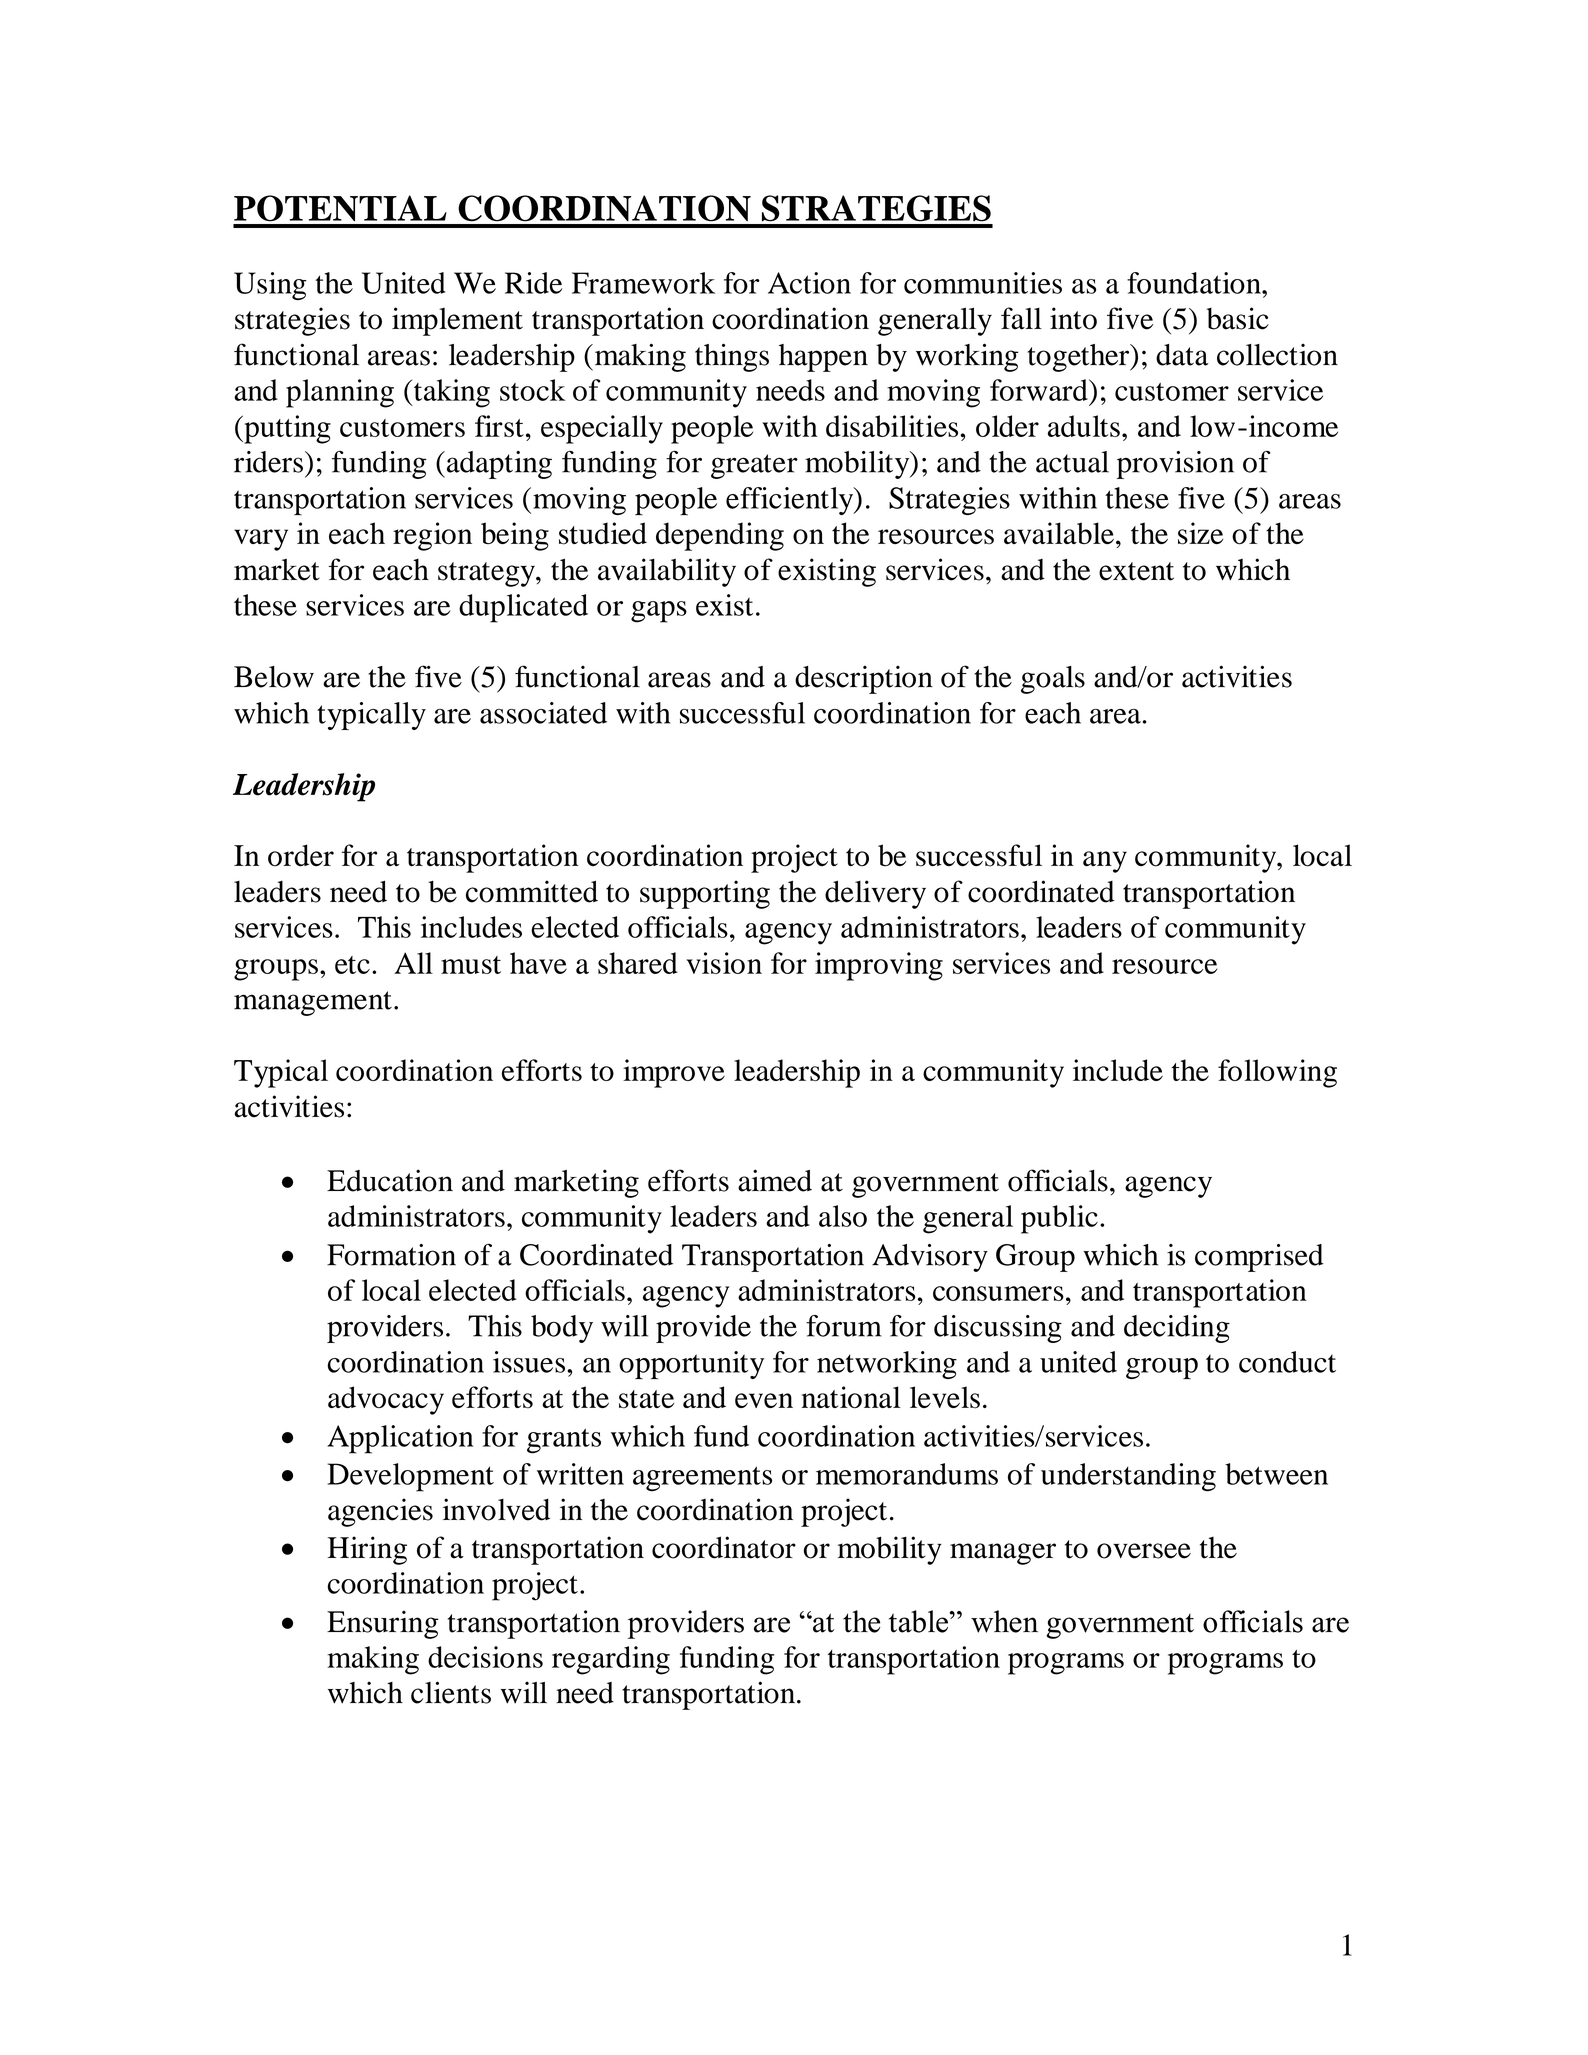  Describe the element at coordinates (457, 321) in the page. I see `implement` at that location.
